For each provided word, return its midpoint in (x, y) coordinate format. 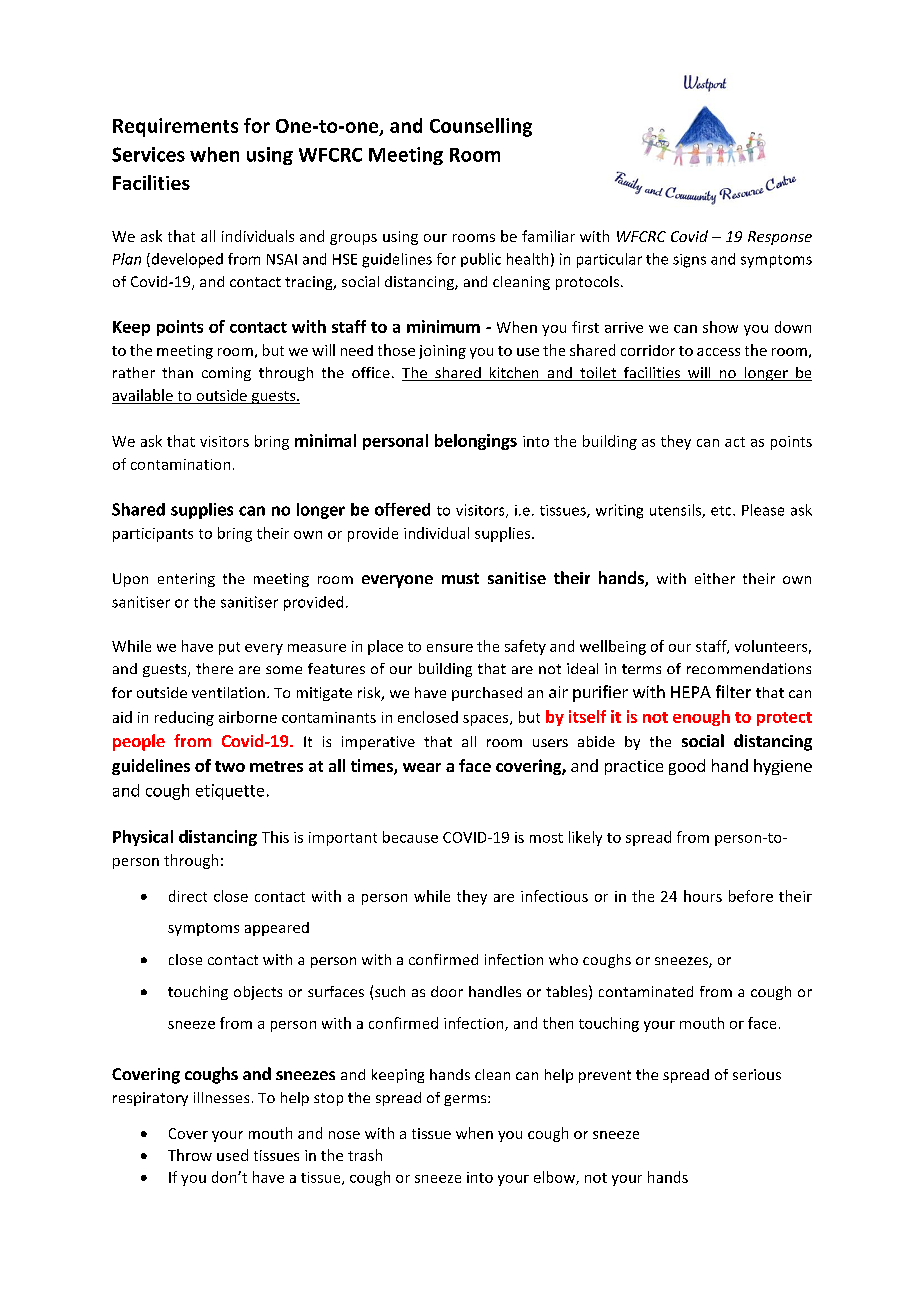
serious (757, 1074)
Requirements (175, 127)
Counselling (481, 127)
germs (466, 1100)
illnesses (221, 1097)
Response (780, 238)
